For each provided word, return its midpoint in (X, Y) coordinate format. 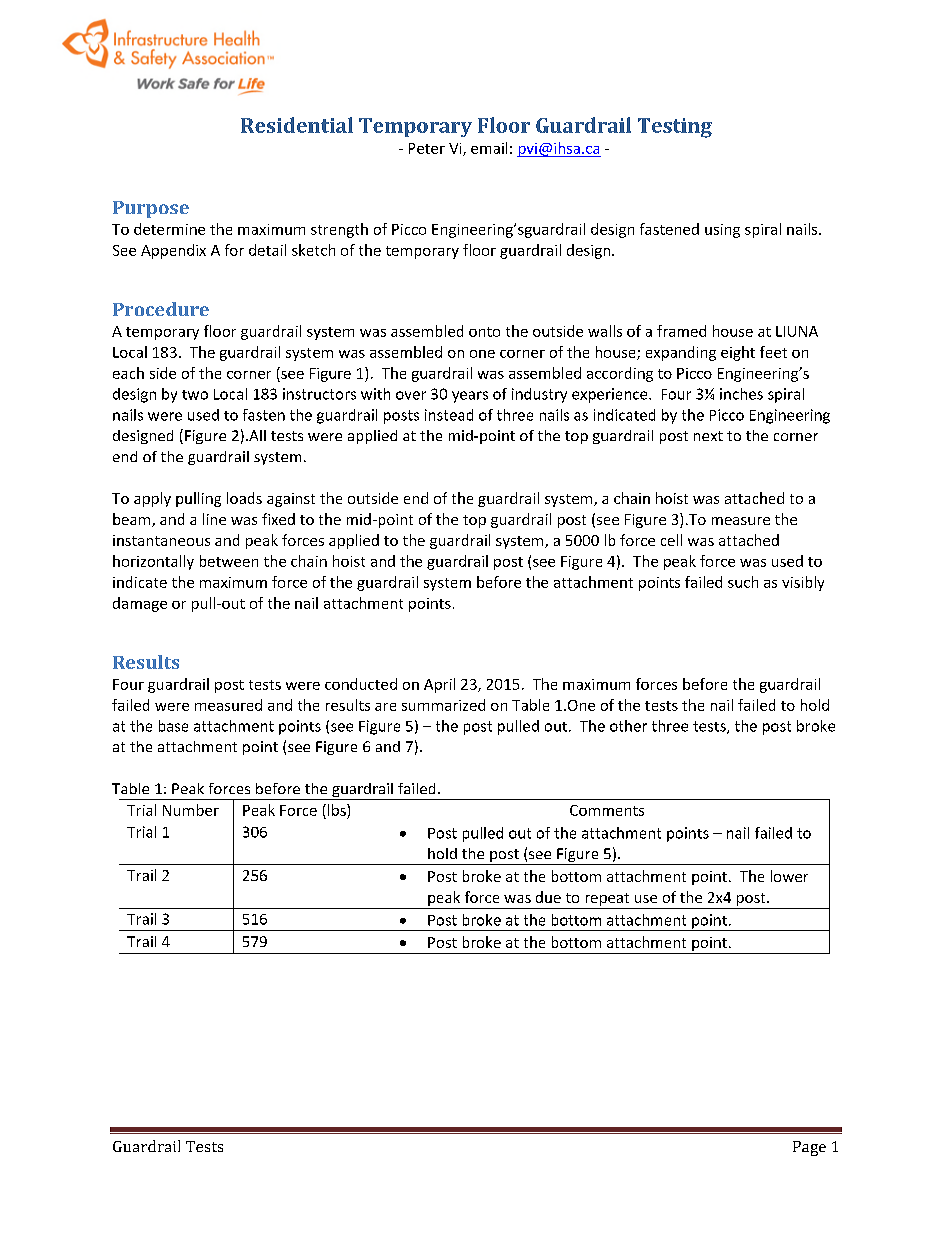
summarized (443, 705)
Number (191, 810)
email (489, 148)
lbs (338, 810)
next (708, 436)
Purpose (151, 209)
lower (789, 876)
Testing (675, 128)
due (548, 897)
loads (244, 498)
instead (449, 415)
